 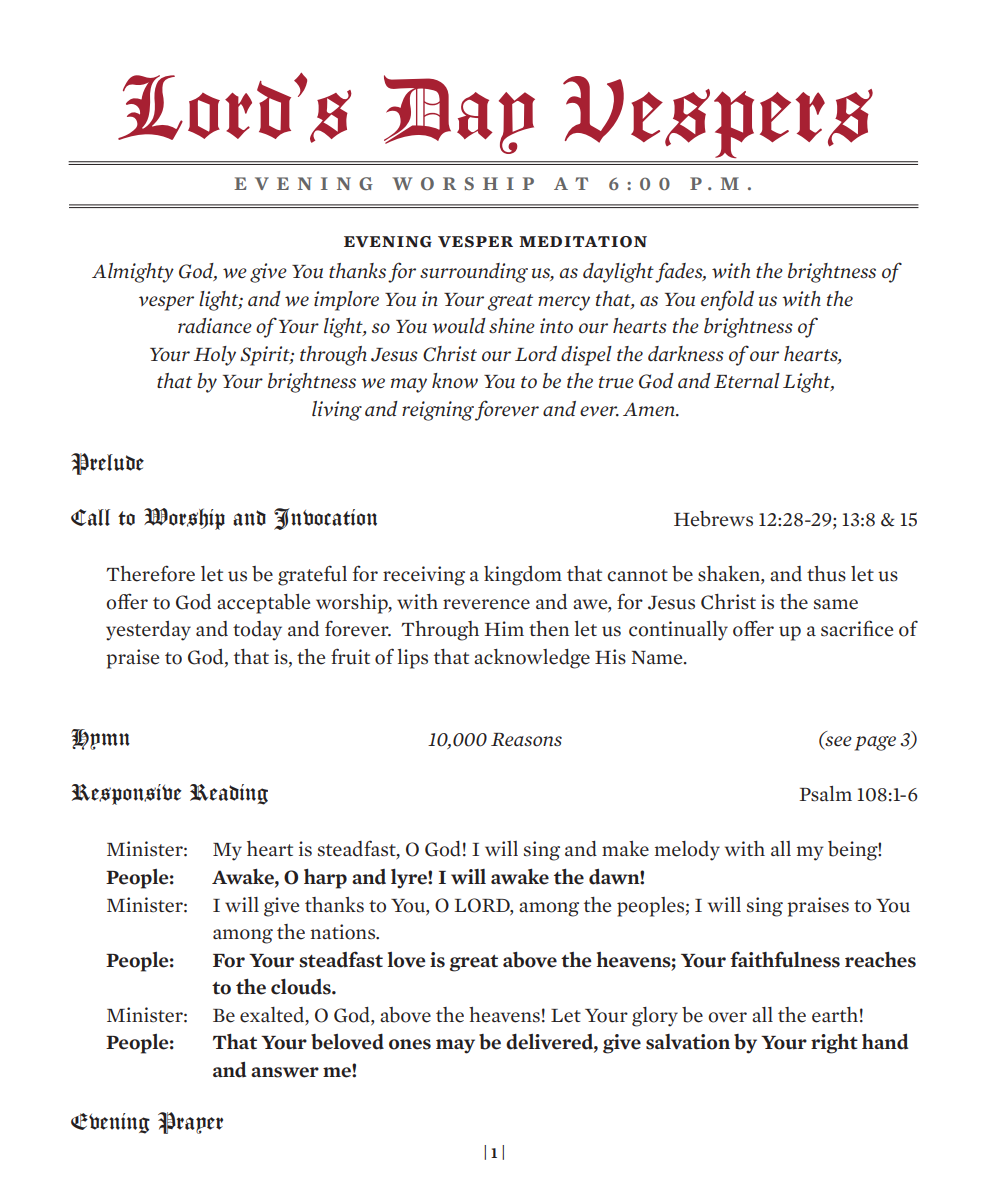 I want to click on nations, so click(x=344, y=932).
